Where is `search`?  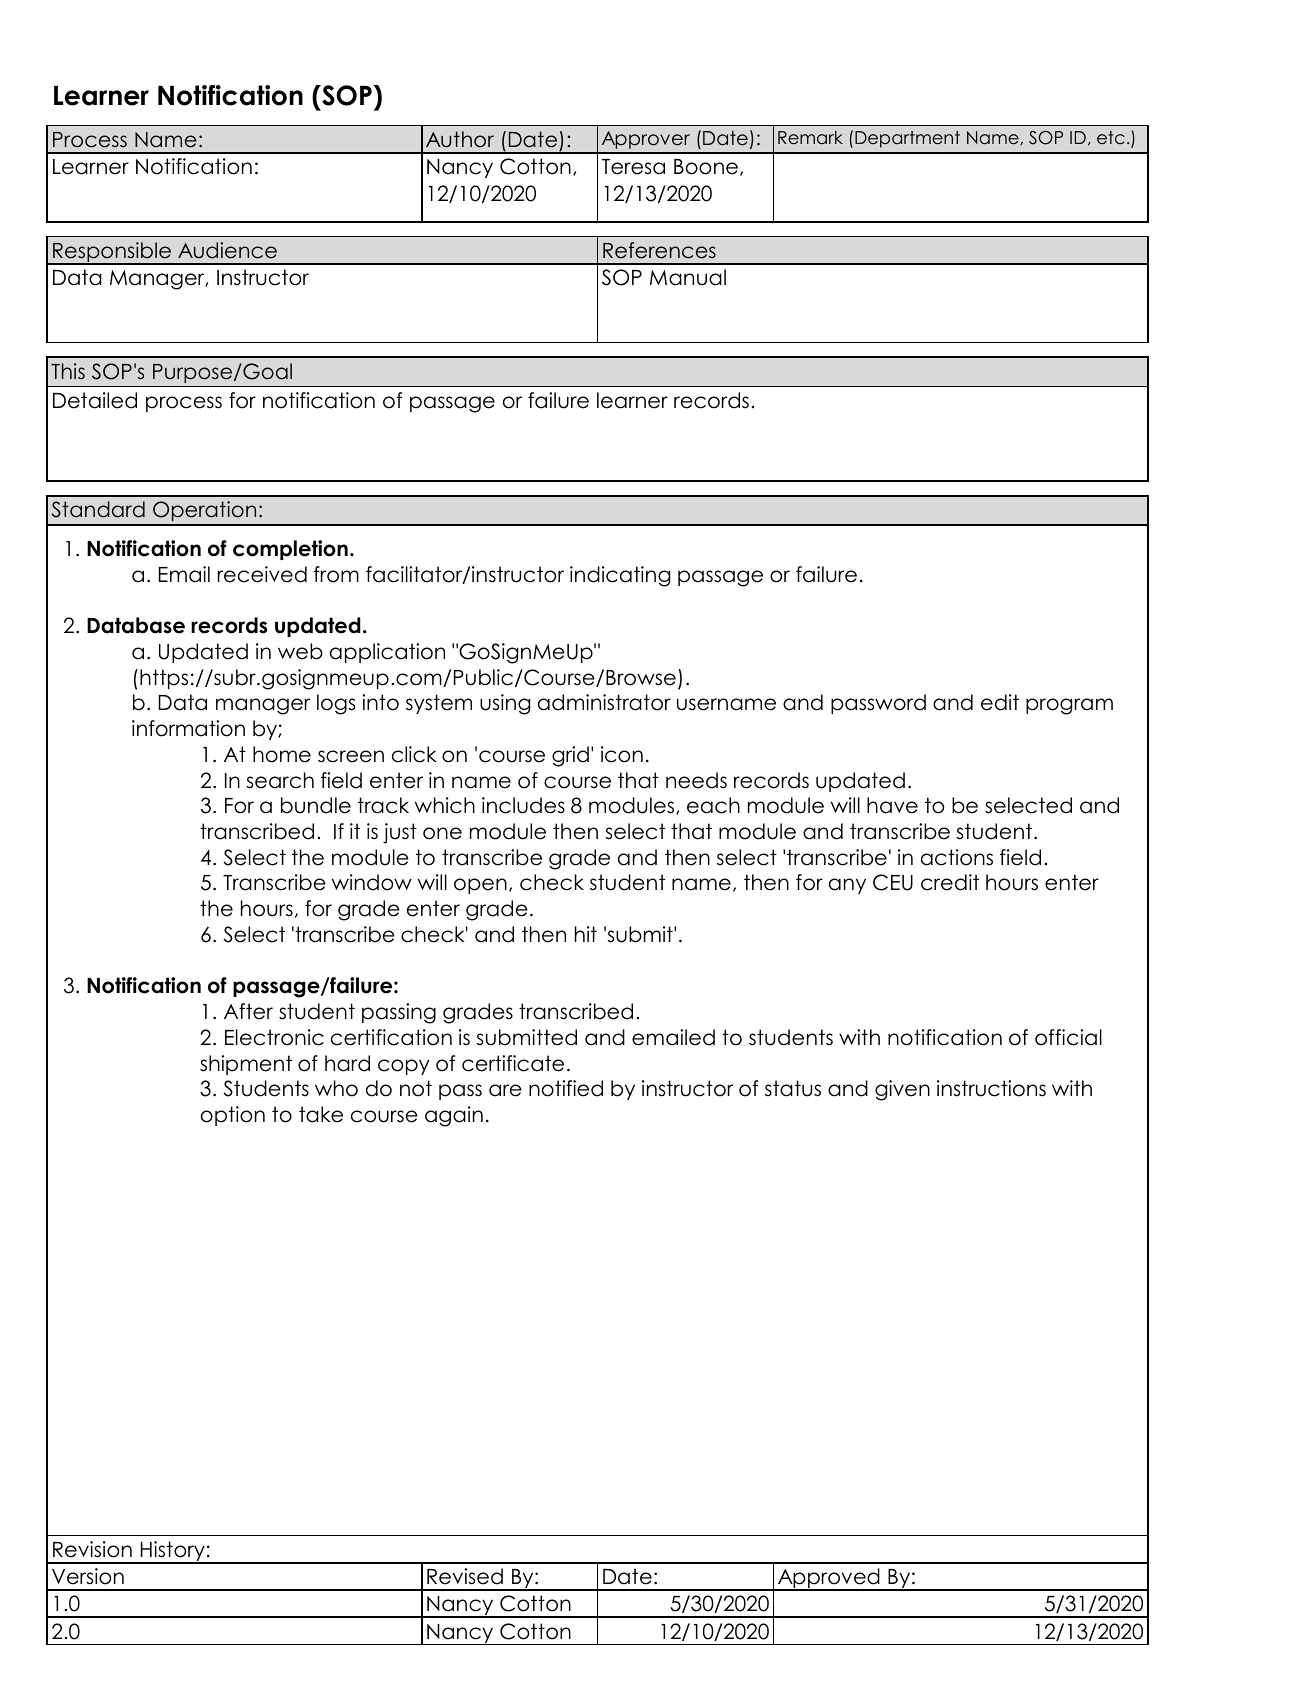
search is located at coordinates (280, 780).
